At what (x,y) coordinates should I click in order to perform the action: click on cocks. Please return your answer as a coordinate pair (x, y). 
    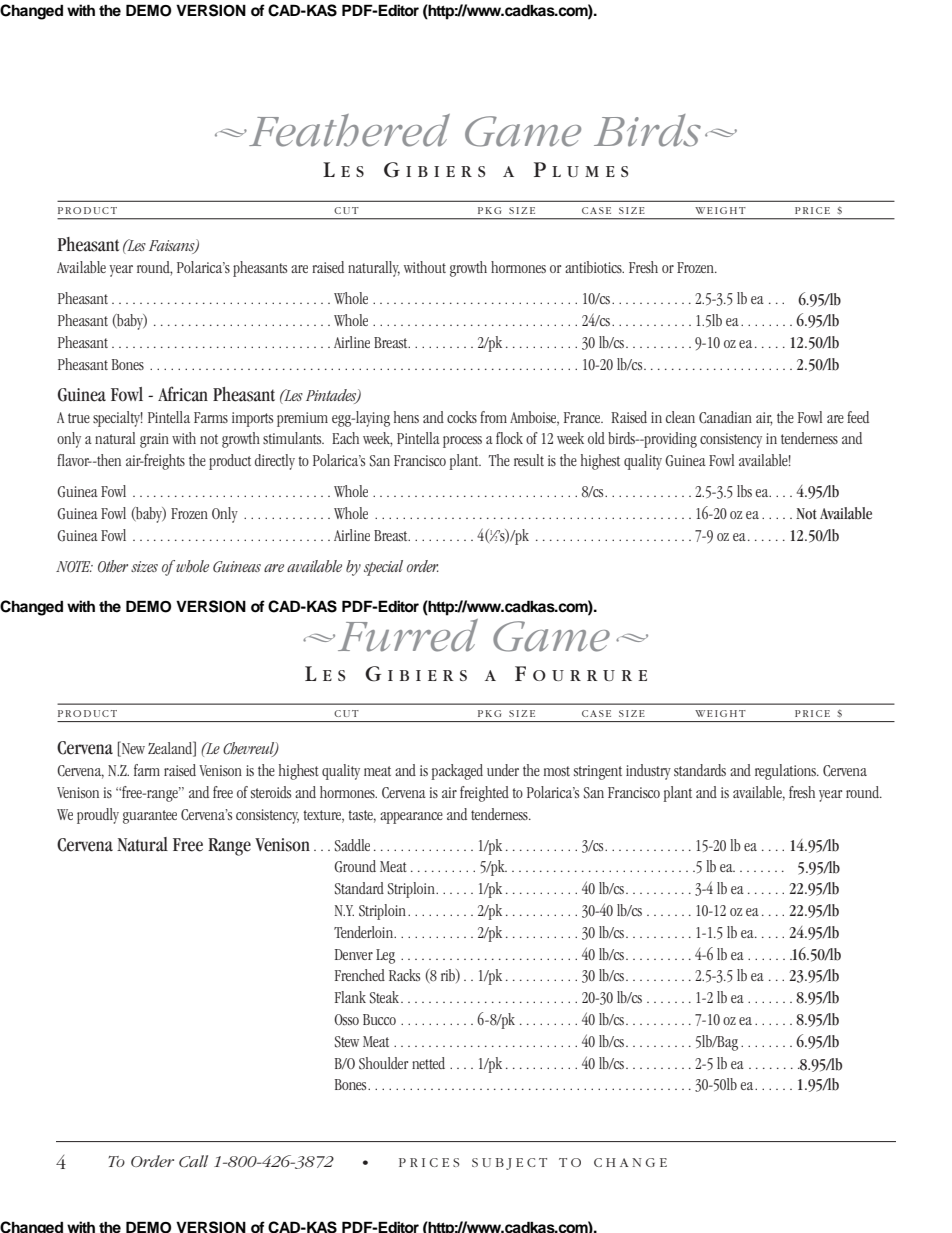
    Looking at the image, I should click on (462, 417).
